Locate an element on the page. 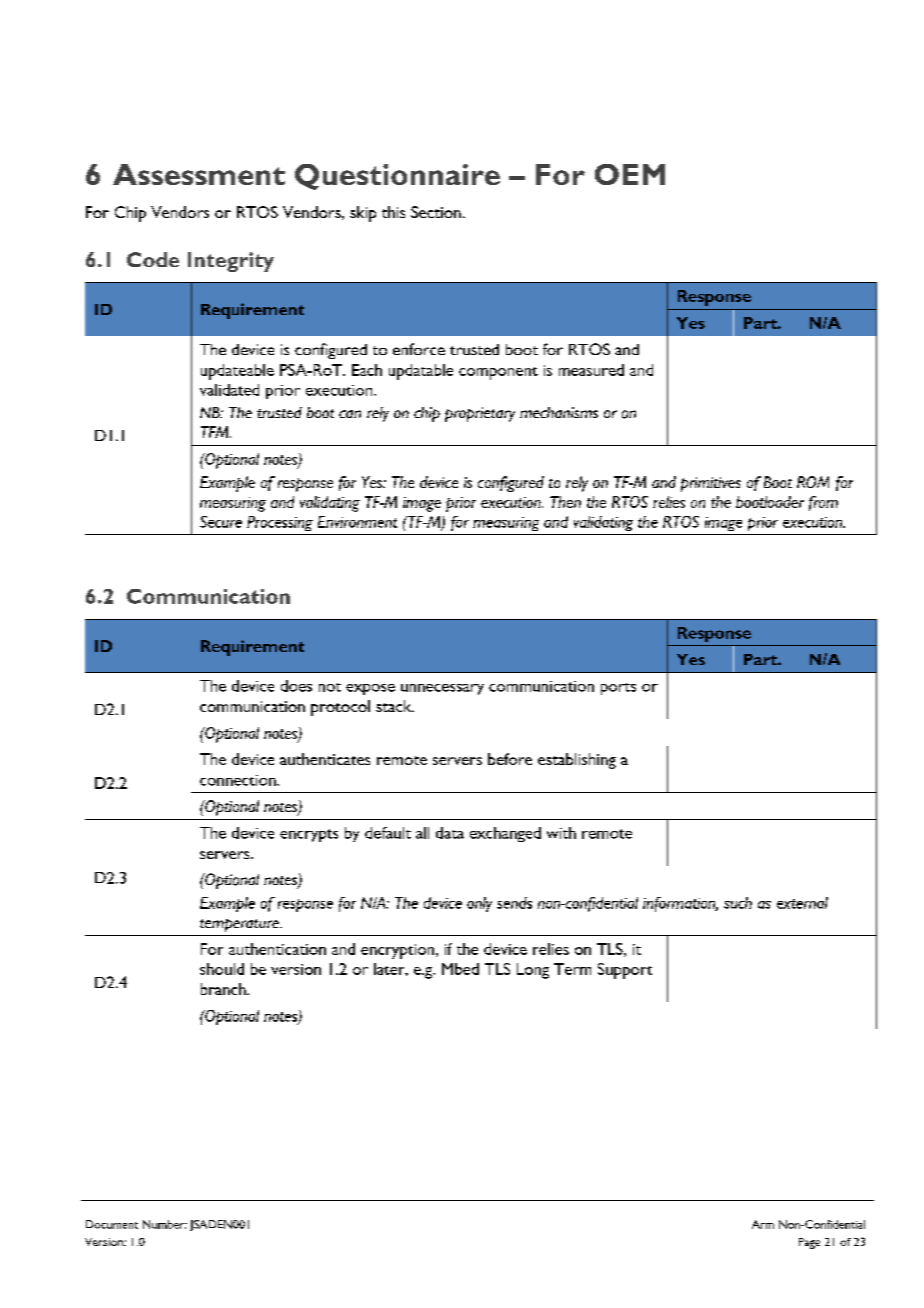 Image resolution: width=924 pixels, height=1308 pixels. Section is located at coordinates (436, 212).
